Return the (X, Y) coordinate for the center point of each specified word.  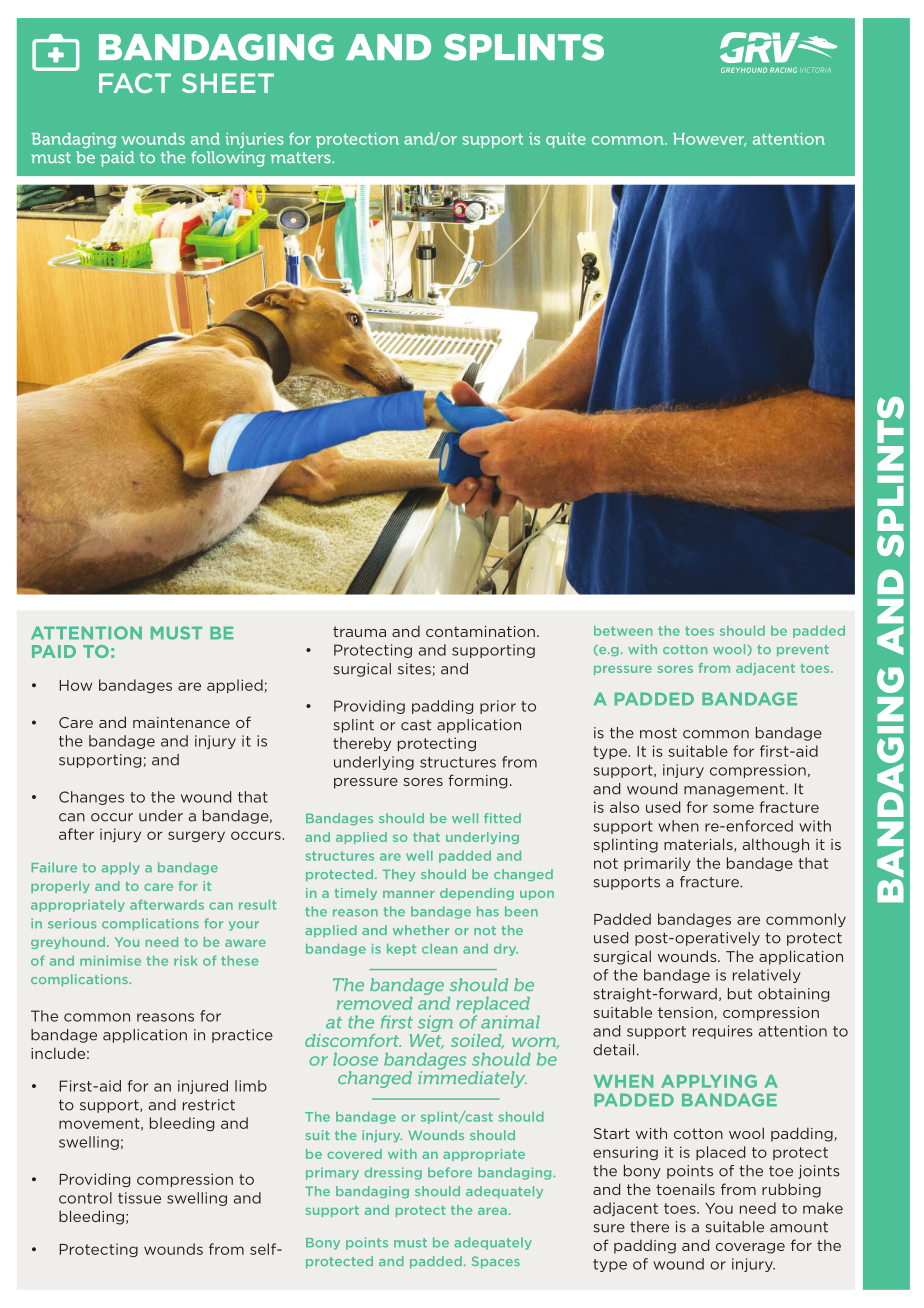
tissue (139, 1198)
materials (699, 845)
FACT (135, 83)
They (399, 875)
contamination (480, 631)
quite (566, 140)
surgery (196, 836)
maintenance (181, 722)
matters (302, 157)
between (623, 631)
